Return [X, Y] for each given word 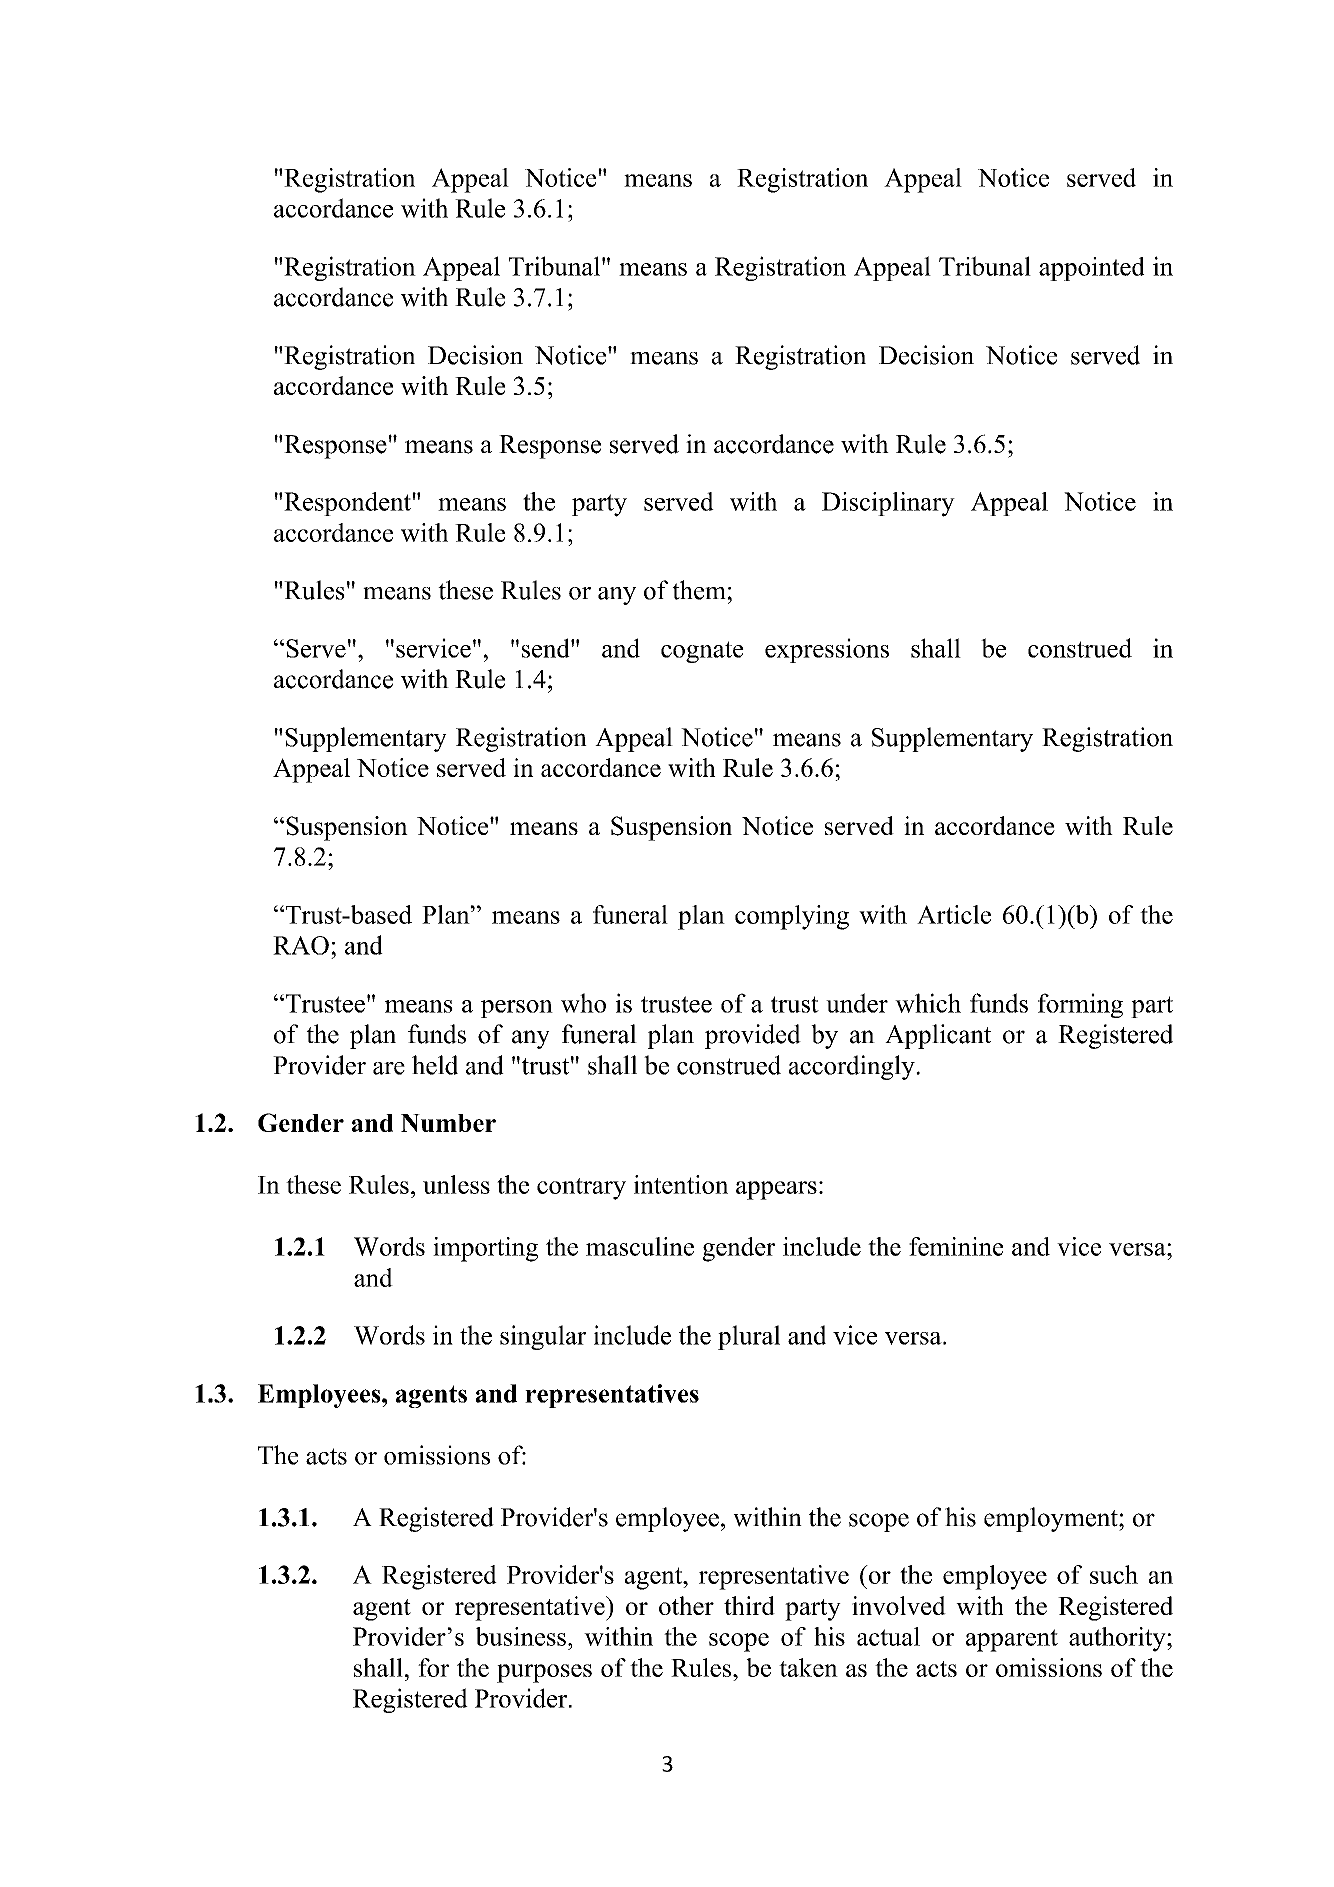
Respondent [348, 504]
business [521, 1636]
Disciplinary [888, 504]
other [686, 1605]
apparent [1012, 1640]
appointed [1092, 269]
